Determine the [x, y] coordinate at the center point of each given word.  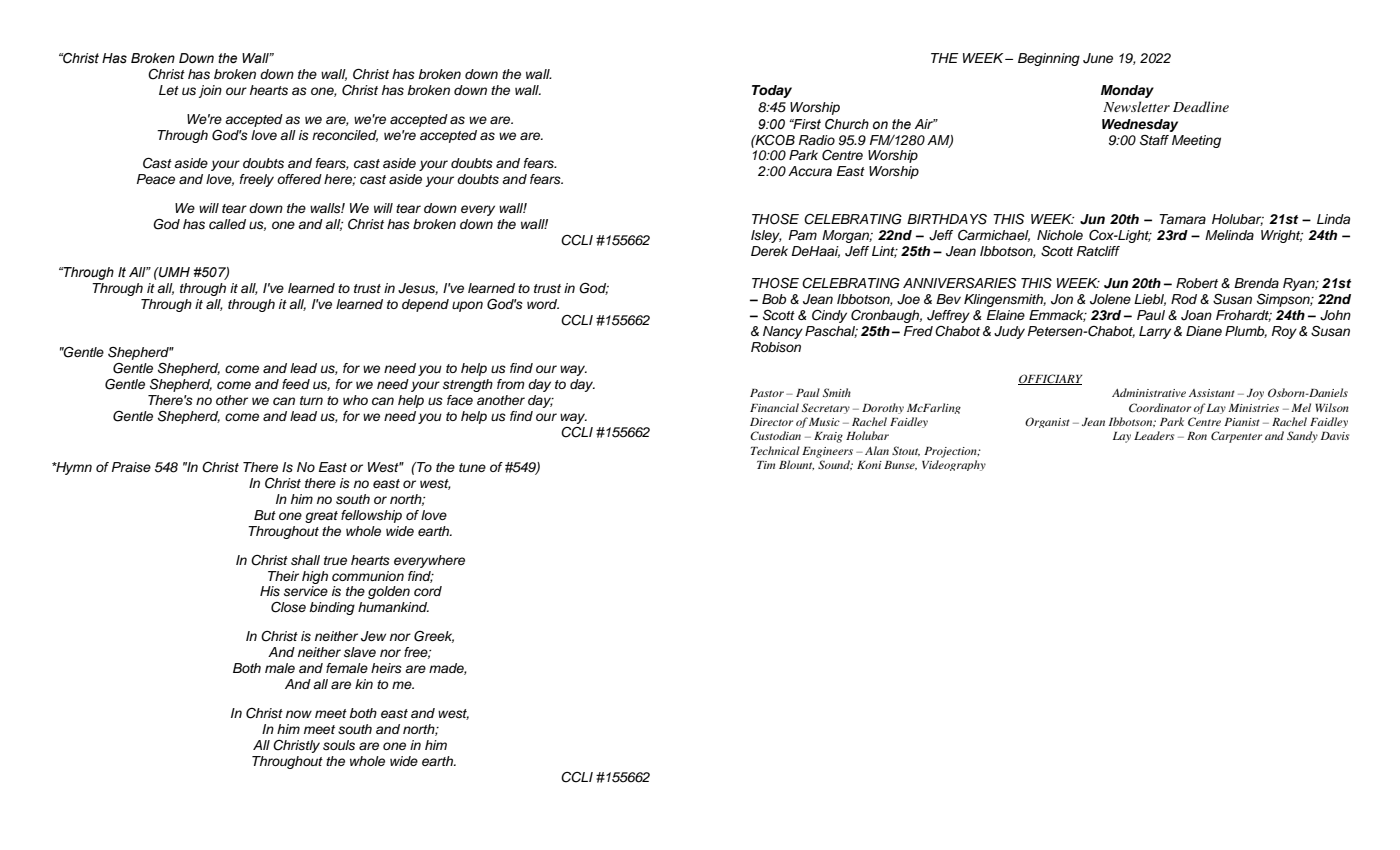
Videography [954, 465]
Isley [766, 236]
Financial [774, 407]
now [299, 714]
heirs [386, 668]
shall [305, 560]
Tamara [1182, 219]
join [210, 91]
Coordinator [1160, 407]
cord [428, 591]
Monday [1127, 91]
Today [772, 91]
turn [311, 400]
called [227, 224]
